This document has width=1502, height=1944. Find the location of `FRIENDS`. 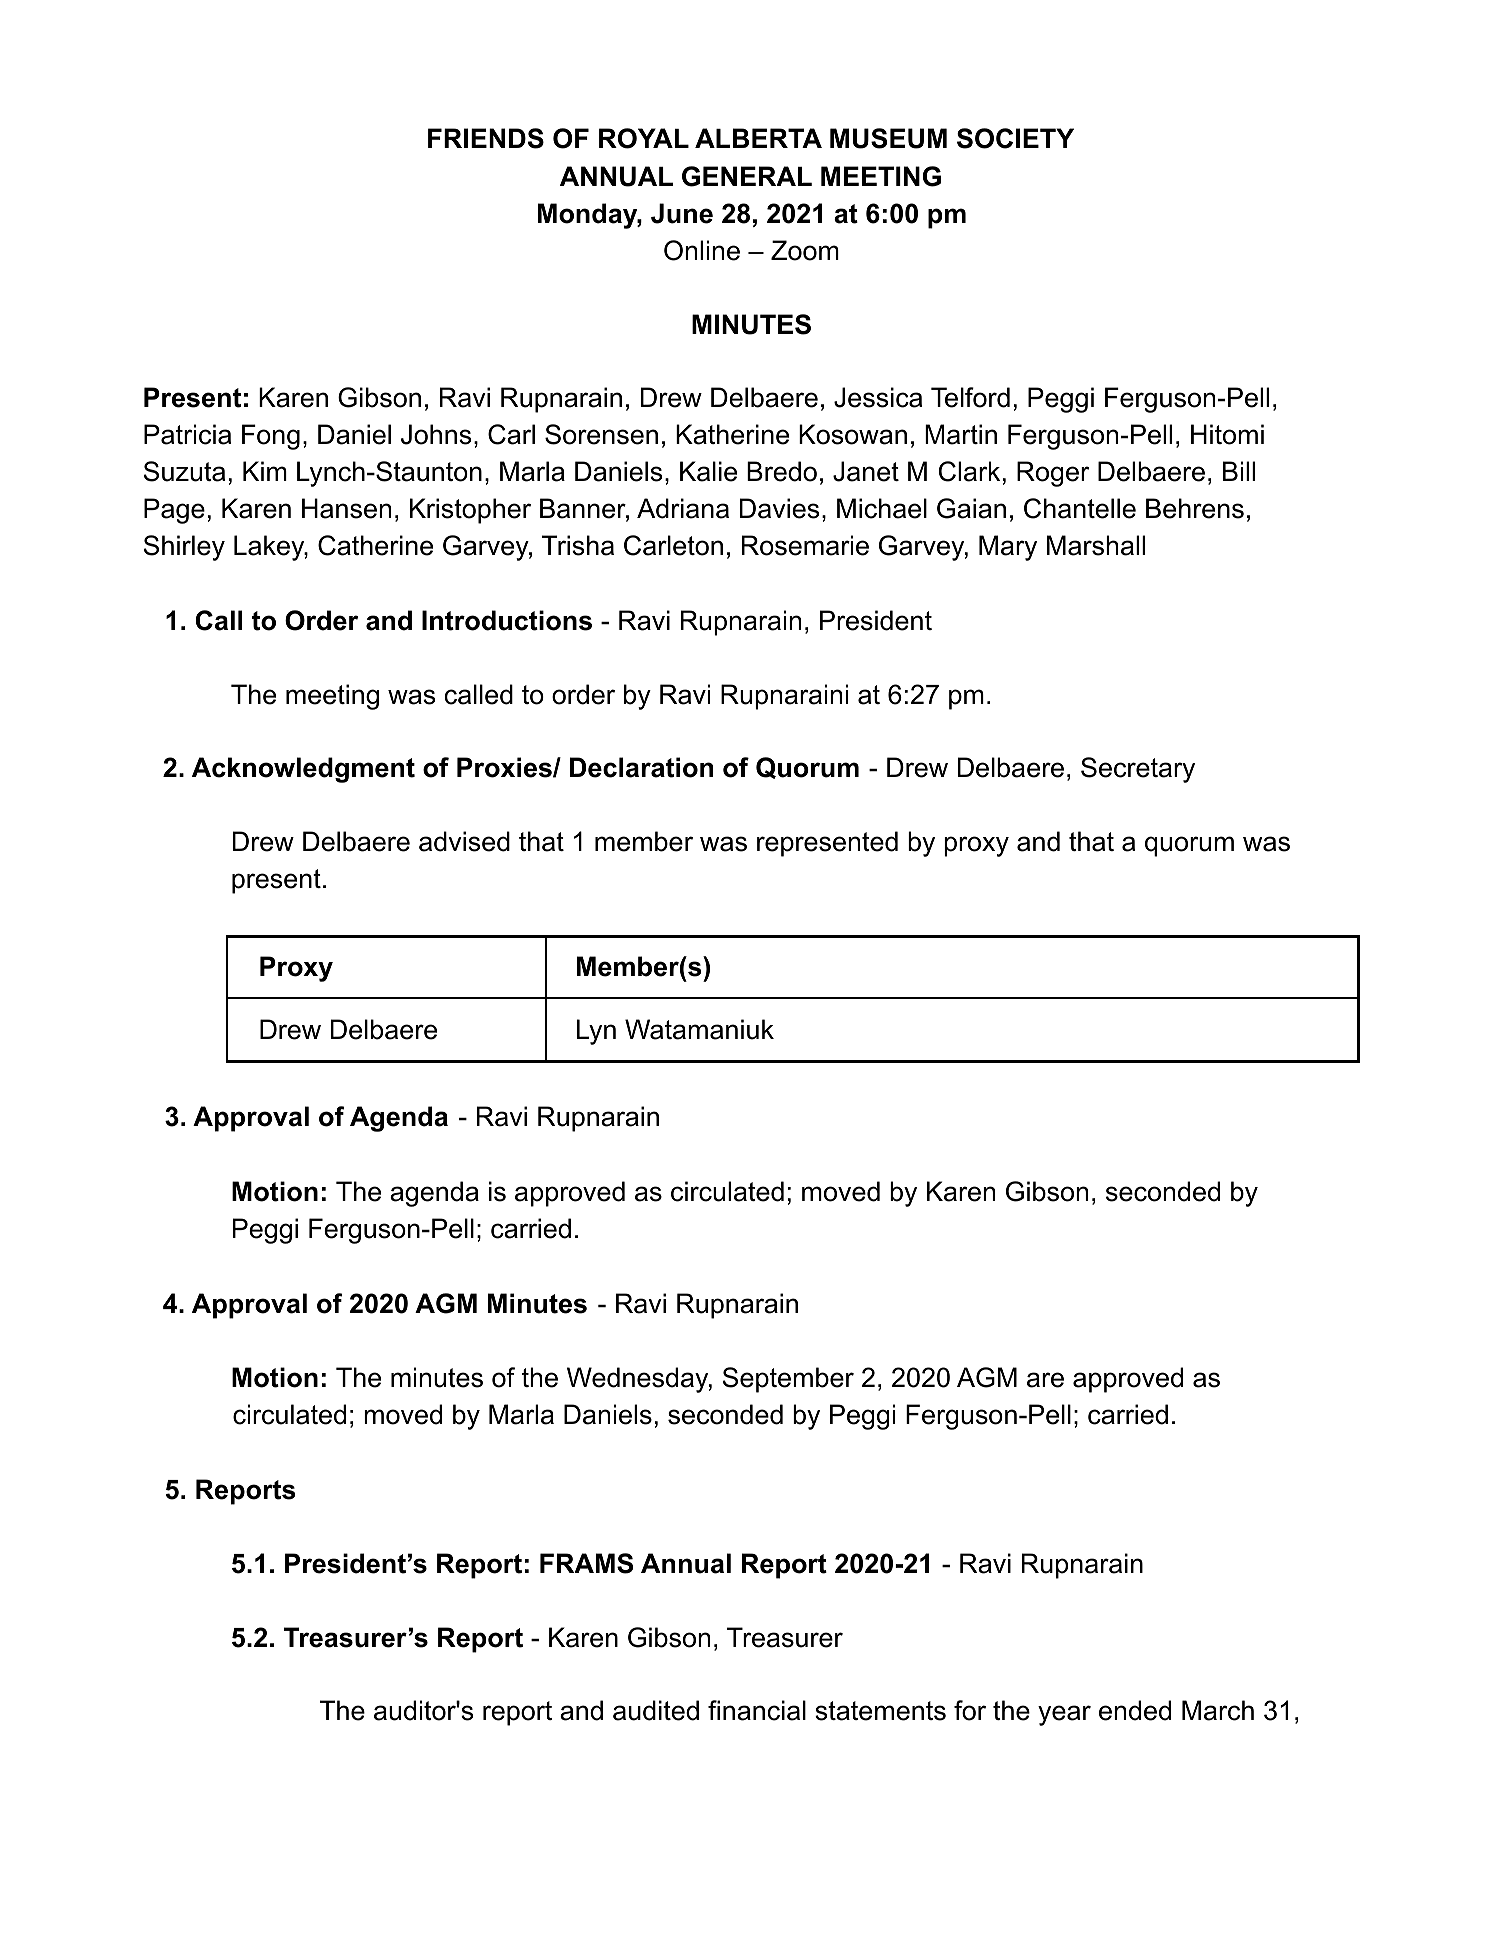

FRIENDS is located at coordinates (486, 138).
